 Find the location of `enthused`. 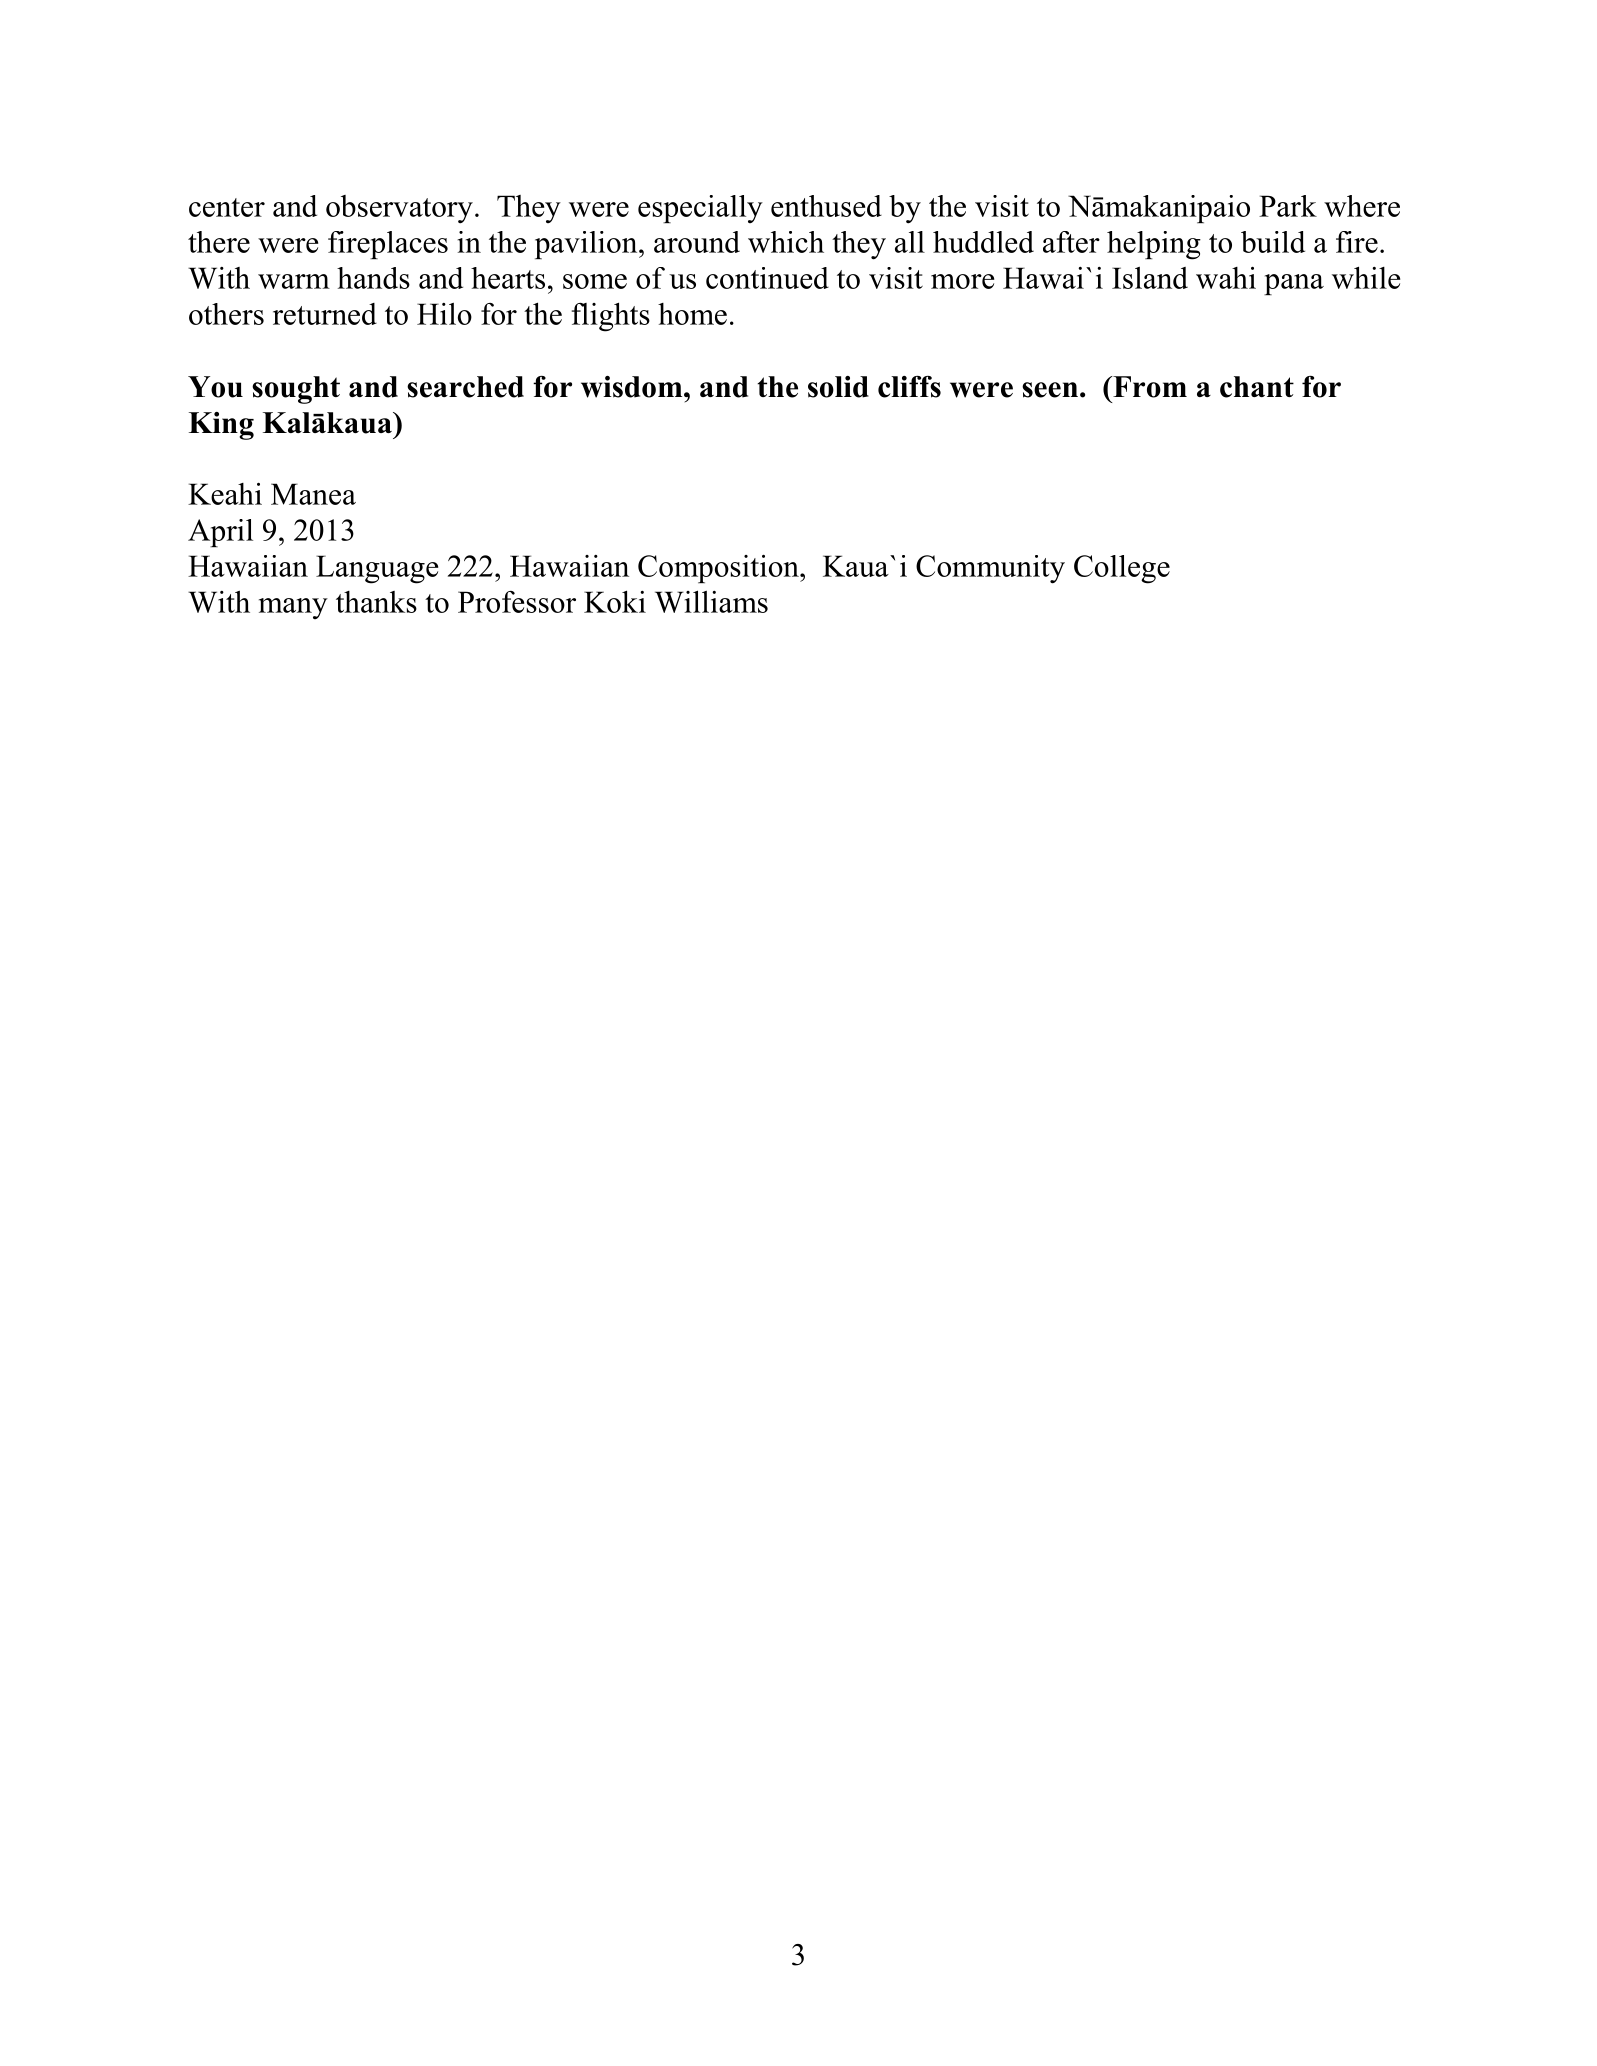

enthused is located at coordinates (826, 206).
